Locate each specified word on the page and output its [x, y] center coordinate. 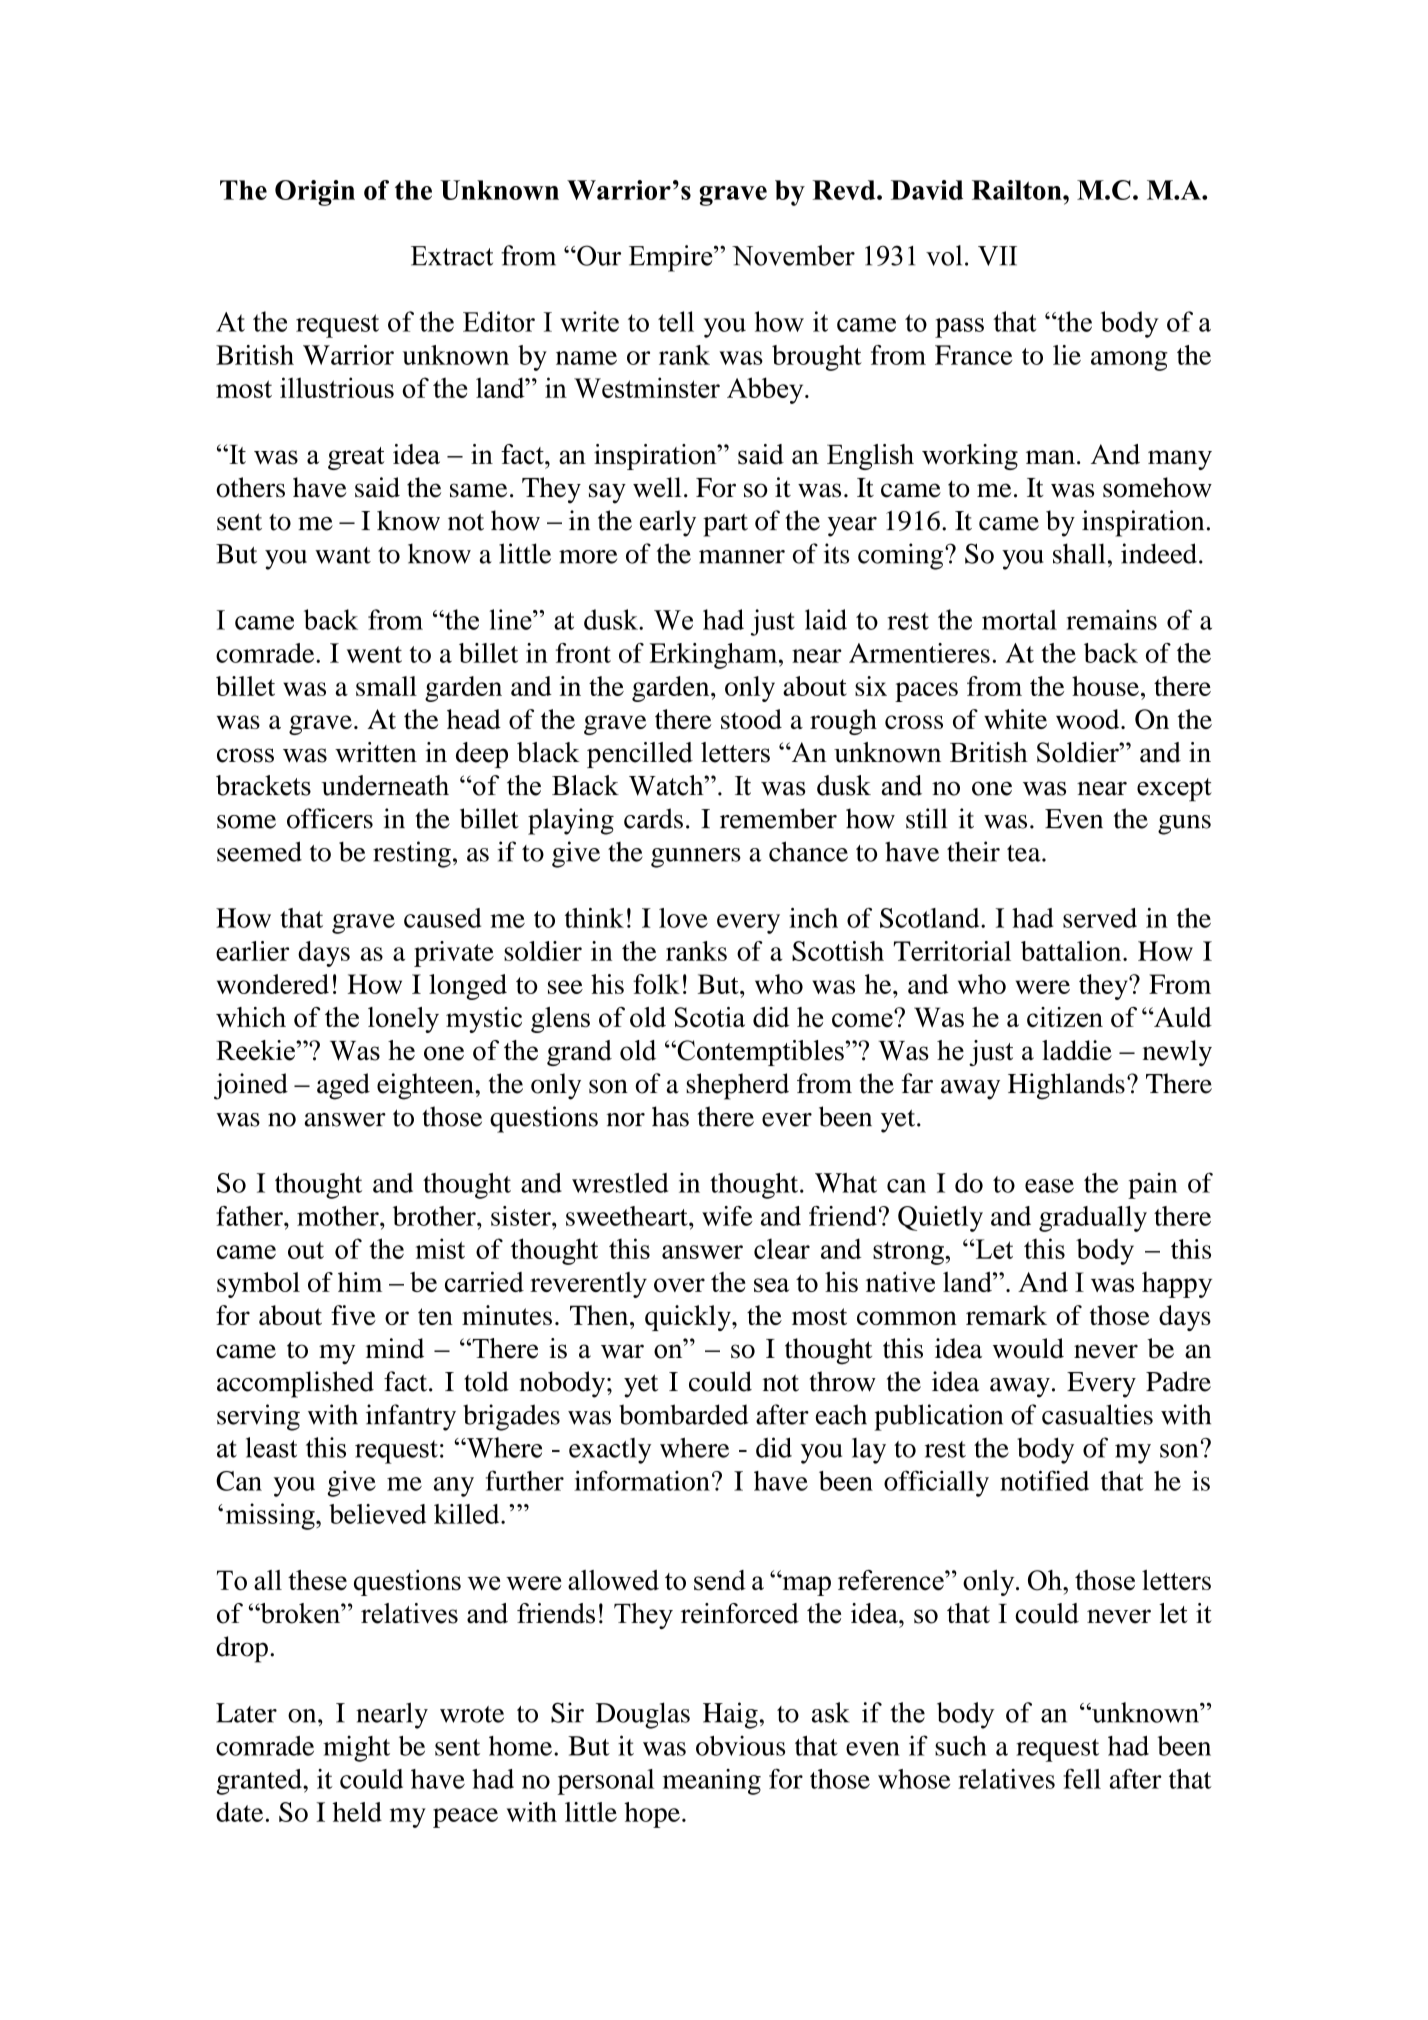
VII [997, 256]
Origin [315, 193]
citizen [1065, 1017]
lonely [403, 1020]
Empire [672, 258]
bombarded [683, 1414]
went [374, 654]
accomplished [295, 1384]
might [356, 1748]
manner [742, 557]
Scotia [710, 1017]
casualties [1097, 1414]
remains [1111, 620]
